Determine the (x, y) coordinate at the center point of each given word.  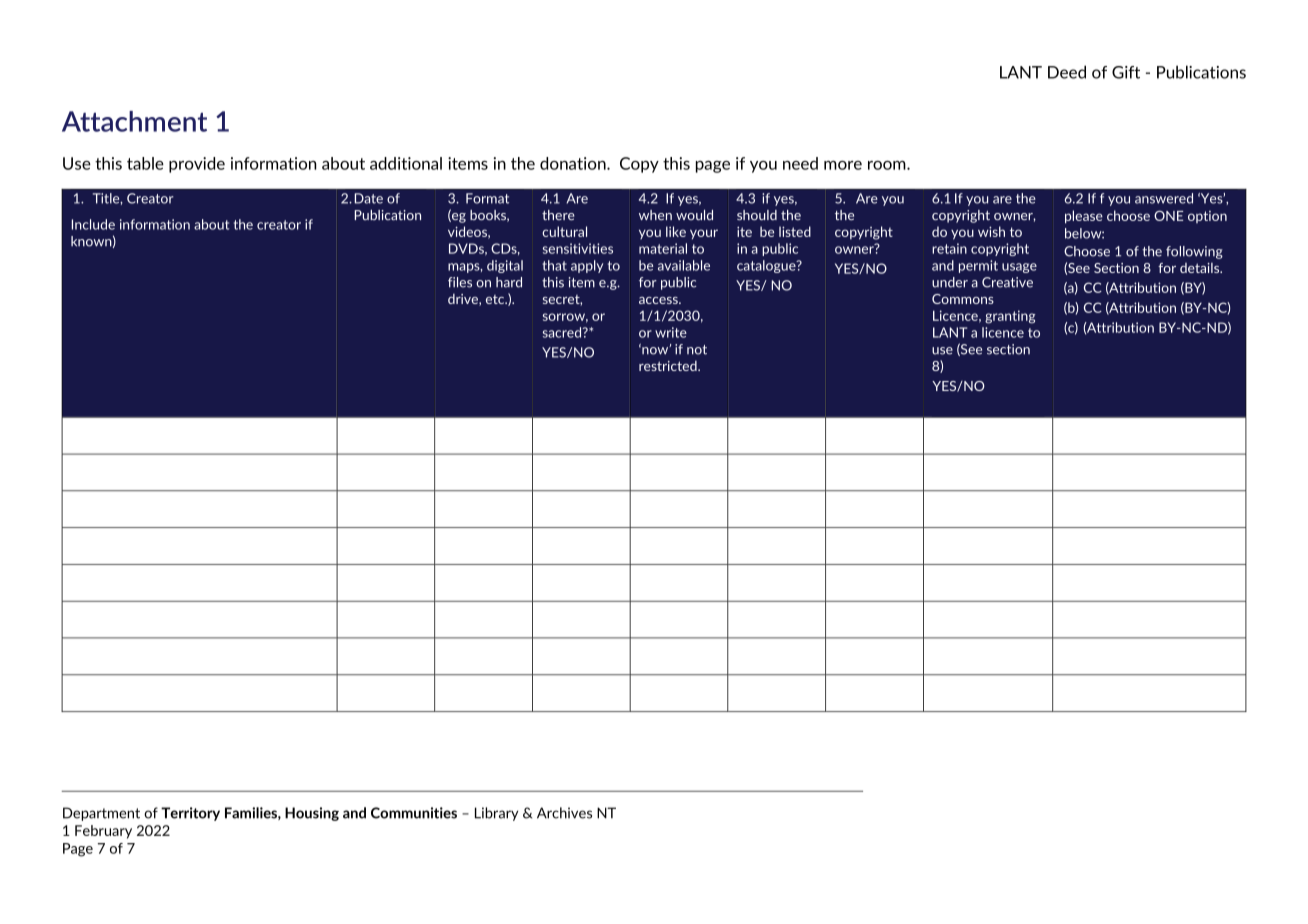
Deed (1067, 72)
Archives (564, 813)
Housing (312, 814)
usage (1019, 268)
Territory (190, 814)
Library (496, 814)
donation (574, 163)
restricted (669, 366)
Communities (414, 813)
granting (1010, 317)
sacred (563, 332)
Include (93, 224)
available (684, 265)
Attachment (134, 121)
